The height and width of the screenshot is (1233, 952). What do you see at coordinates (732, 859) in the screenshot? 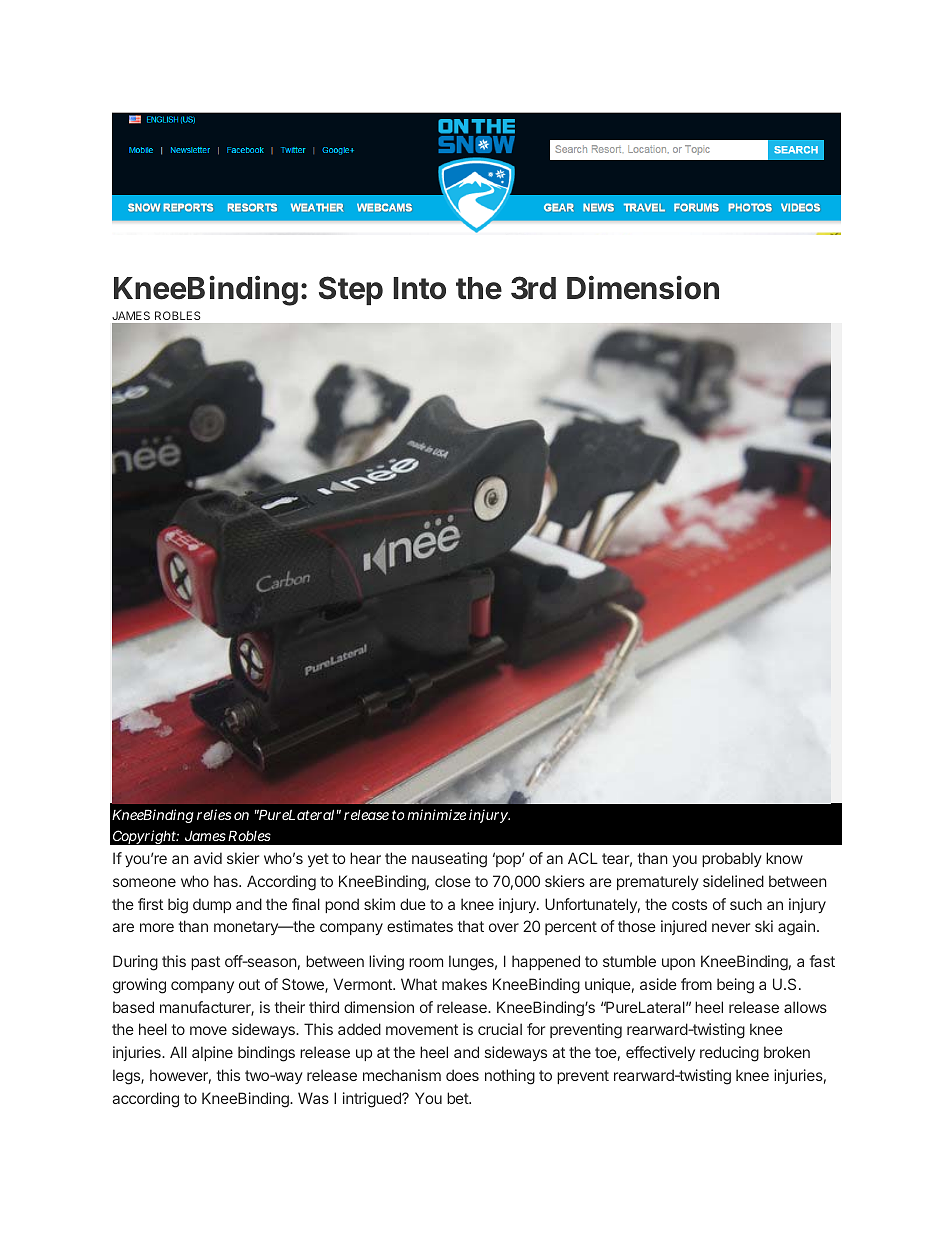
I see `probably` at bounding box center [732, 859].
